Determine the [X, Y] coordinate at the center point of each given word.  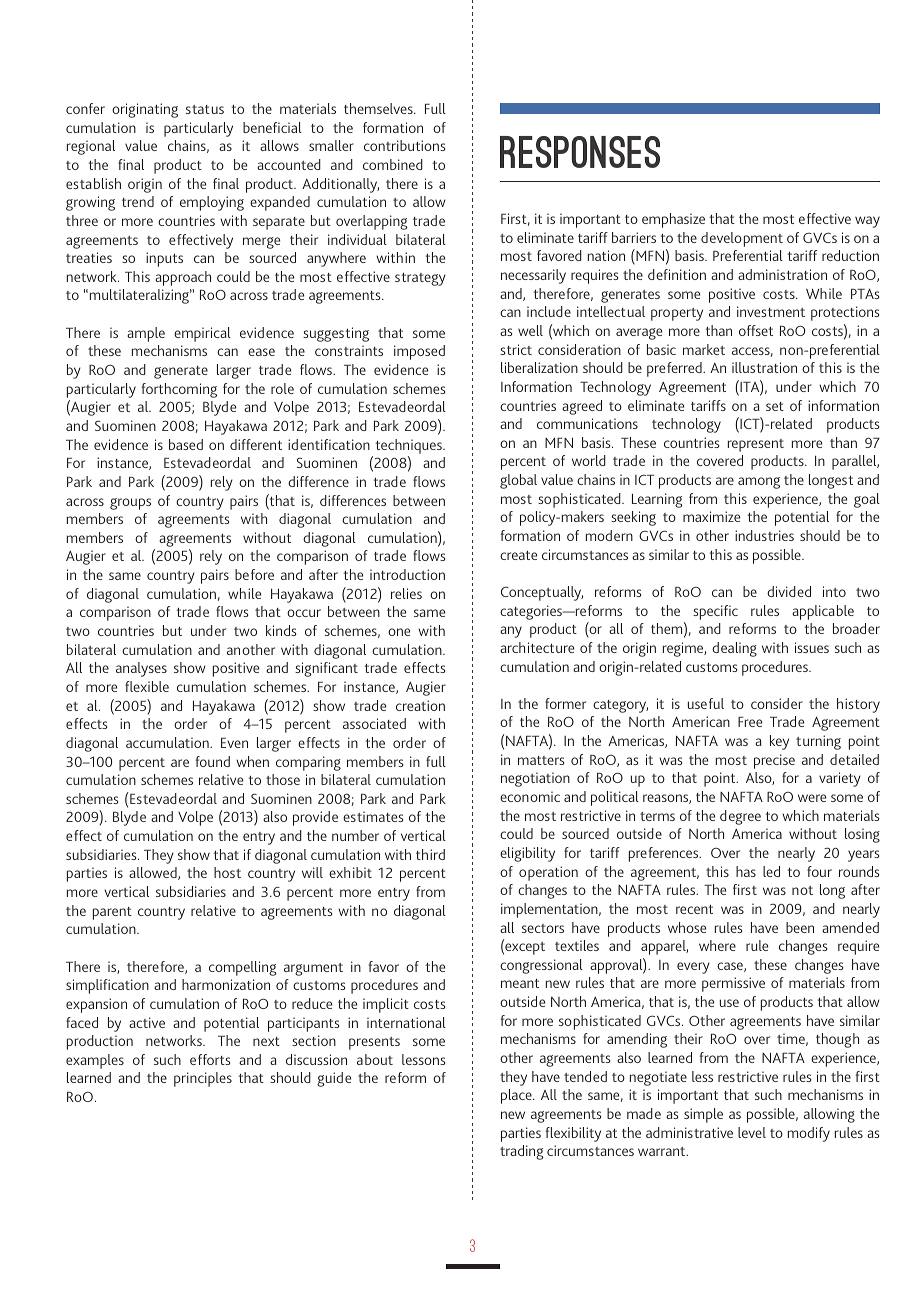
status [205, 109]
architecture [537, 647]
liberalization [539, 367]
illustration [764, 367]
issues [812, 647]
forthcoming [179, 390]
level [752, 1132]
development [742, 239]
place [517, 1096]
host [227, 872]
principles [203, 1079]
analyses [141, 669]
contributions [404, 145]
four [819, 871]
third [430, 854]
